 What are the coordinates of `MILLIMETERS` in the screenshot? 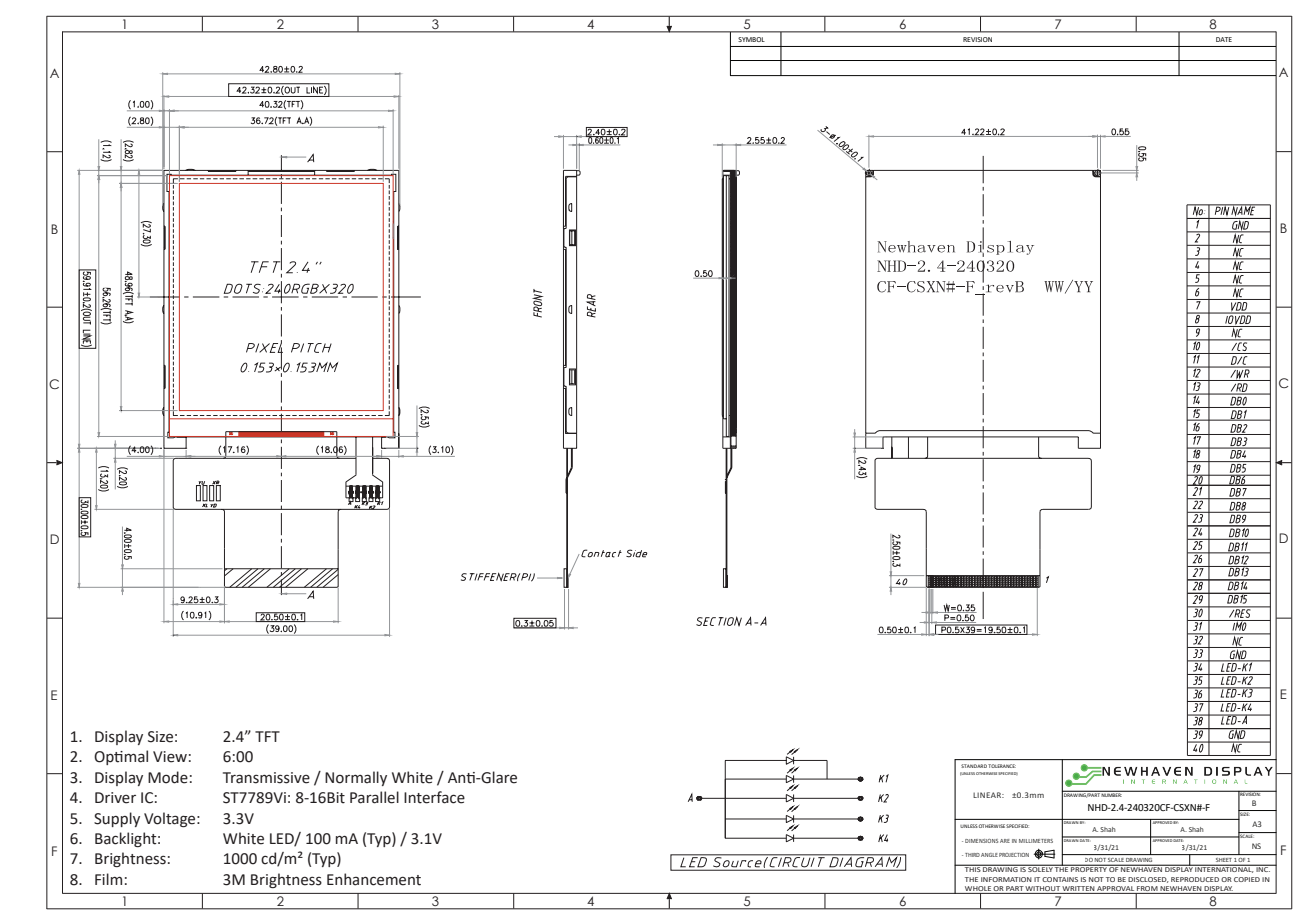 It's located at (1036, 841).
